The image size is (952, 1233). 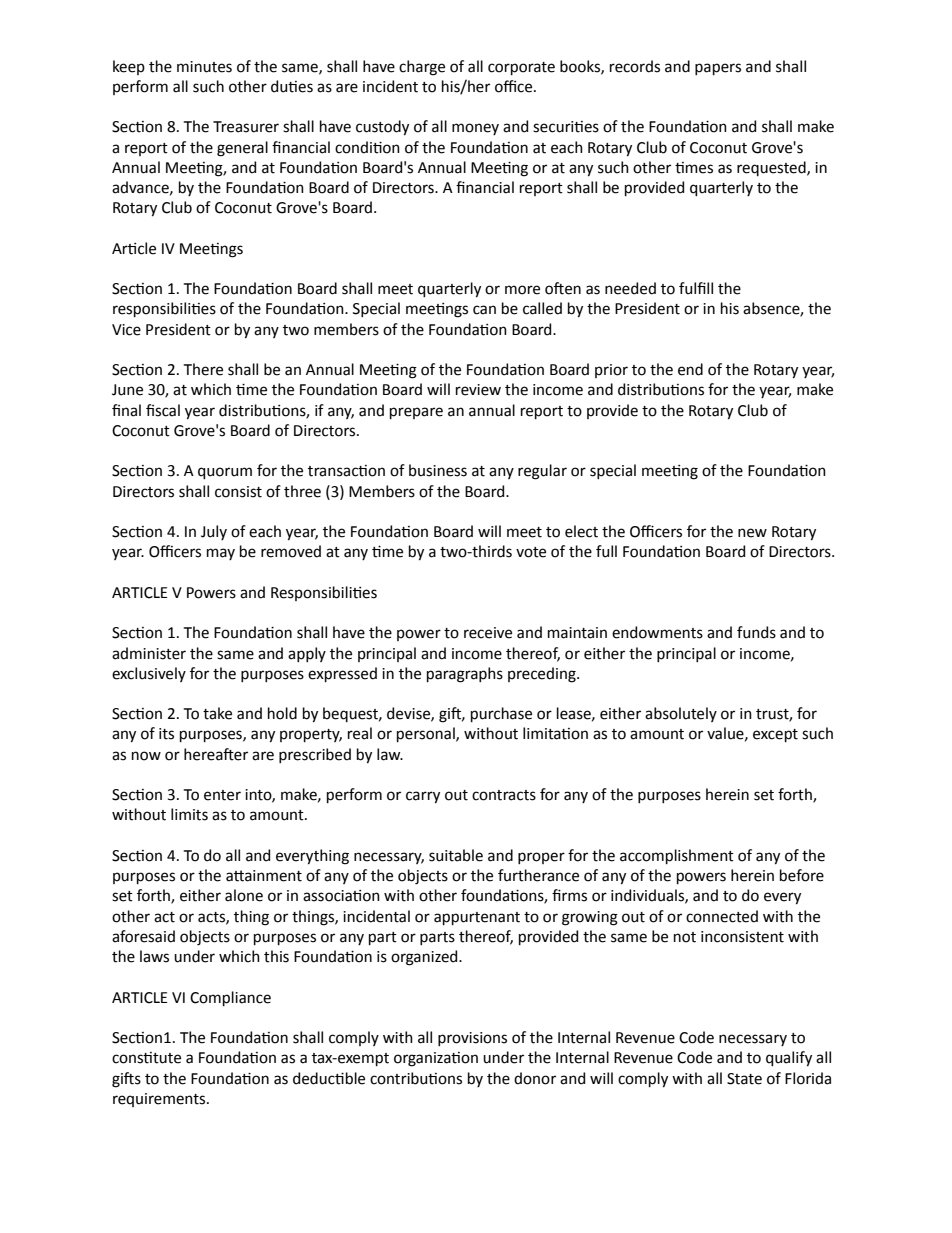 What do you see at coordinates (718, 69) in the page?
I see `papers` at bounding box center [718, 69].
